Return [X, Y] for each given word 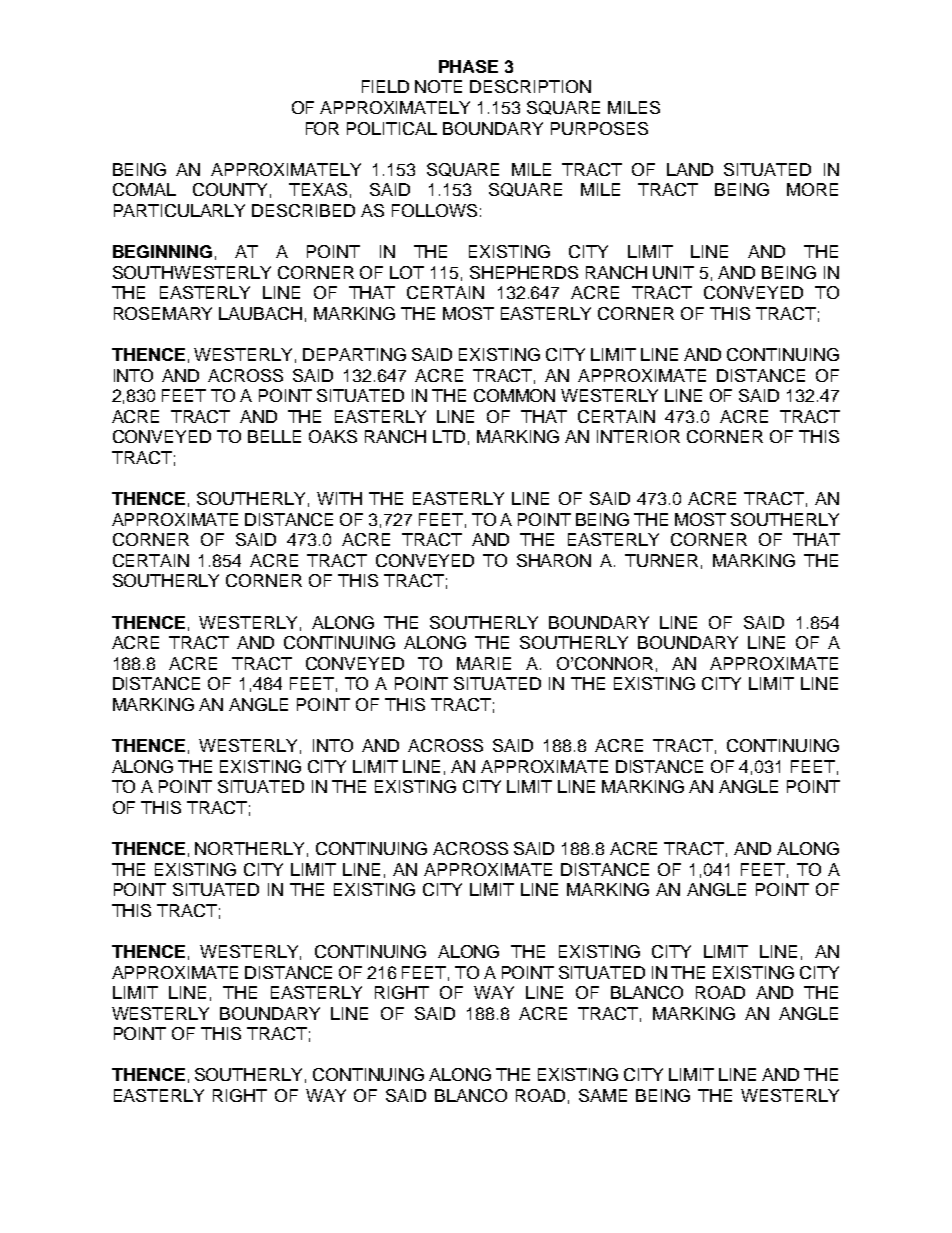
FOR [322, 128]
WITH [339, 498]
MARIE [484, 663]
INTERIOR [638, 436]
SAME [603, 1095]
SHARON [554, 560]
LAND [690, 169]
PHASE [468, 66]
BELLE [274, 436]
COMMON [514, 395]
